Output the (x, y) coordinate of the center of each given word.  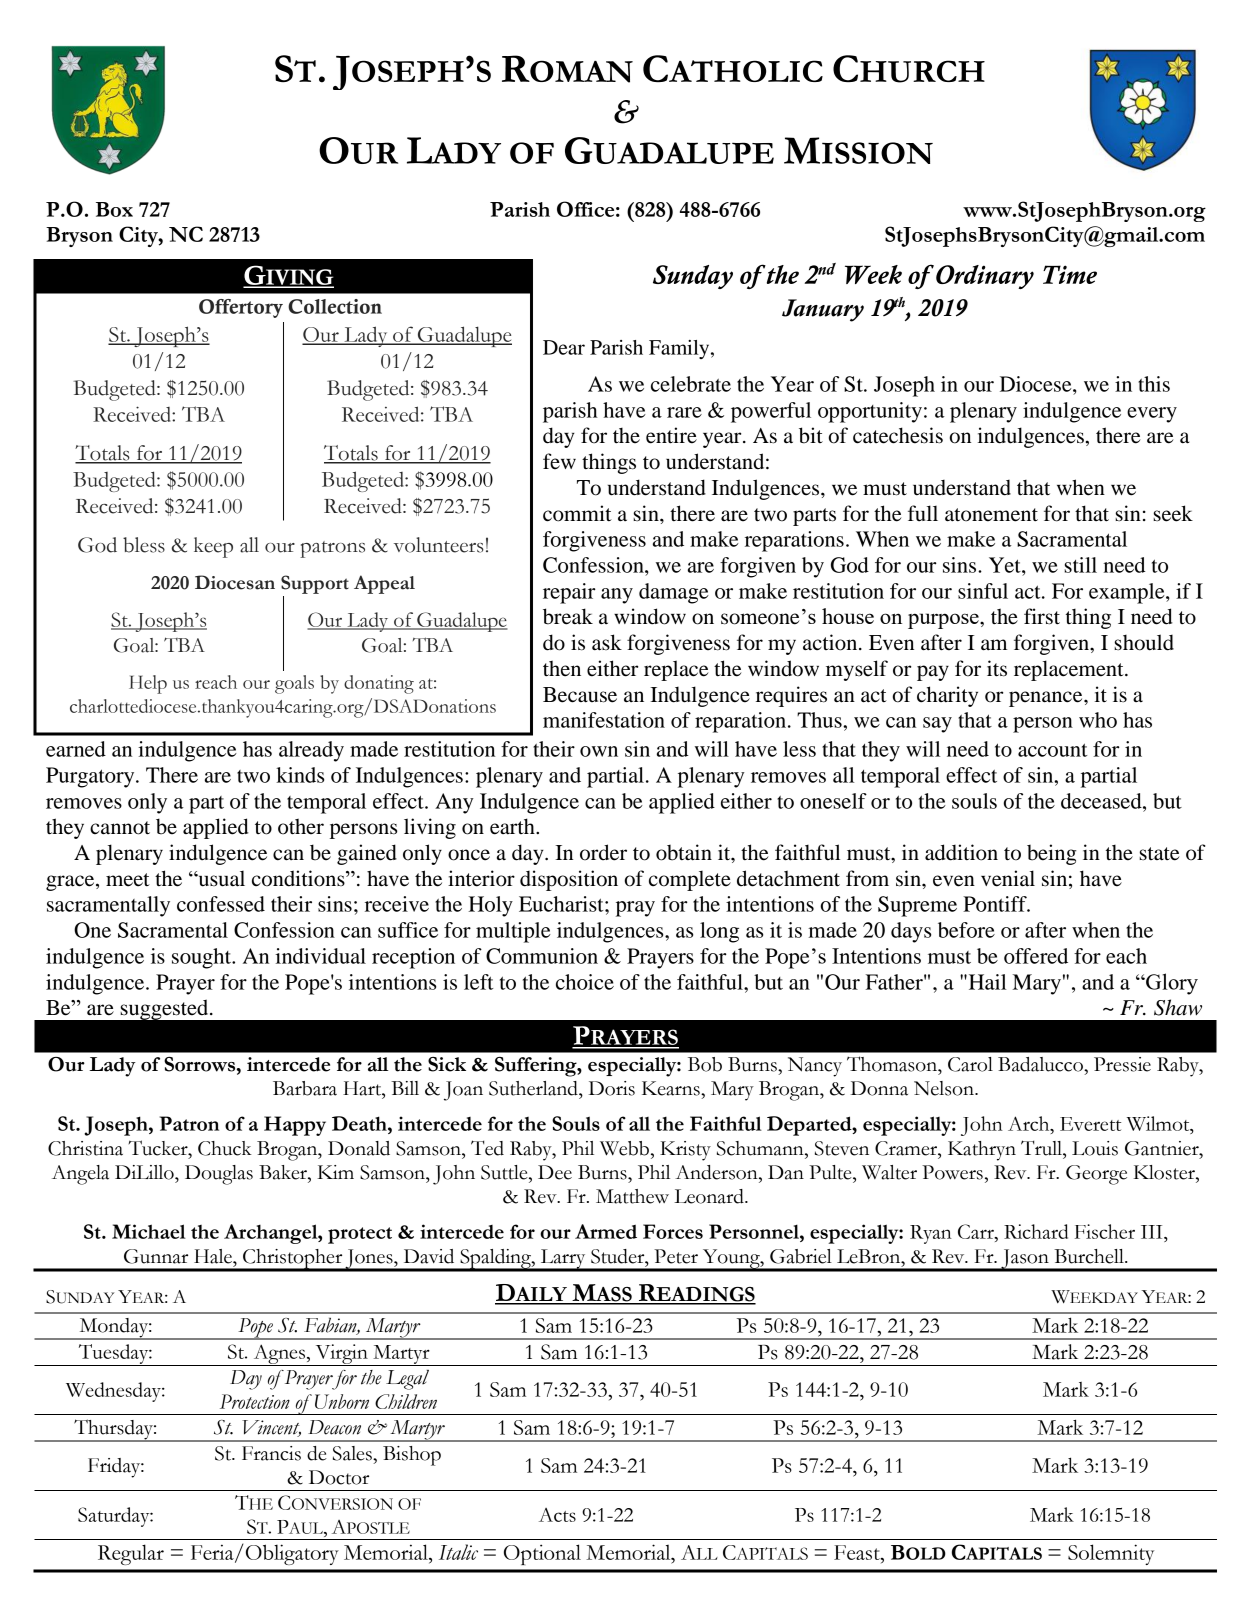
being (1051, 854)
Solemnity (1111, 1554)
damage (674, 593)
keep (213, 547)
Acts (557, 1515)
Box (114, 209)
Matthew (632, 1196)
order (603, 852)
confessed (221, 904)
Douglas (219, 1175)
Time (1070, 274)
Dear (564, 347)
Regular (131, 1554)
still (1080, 565)
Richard (1036, 1231)
